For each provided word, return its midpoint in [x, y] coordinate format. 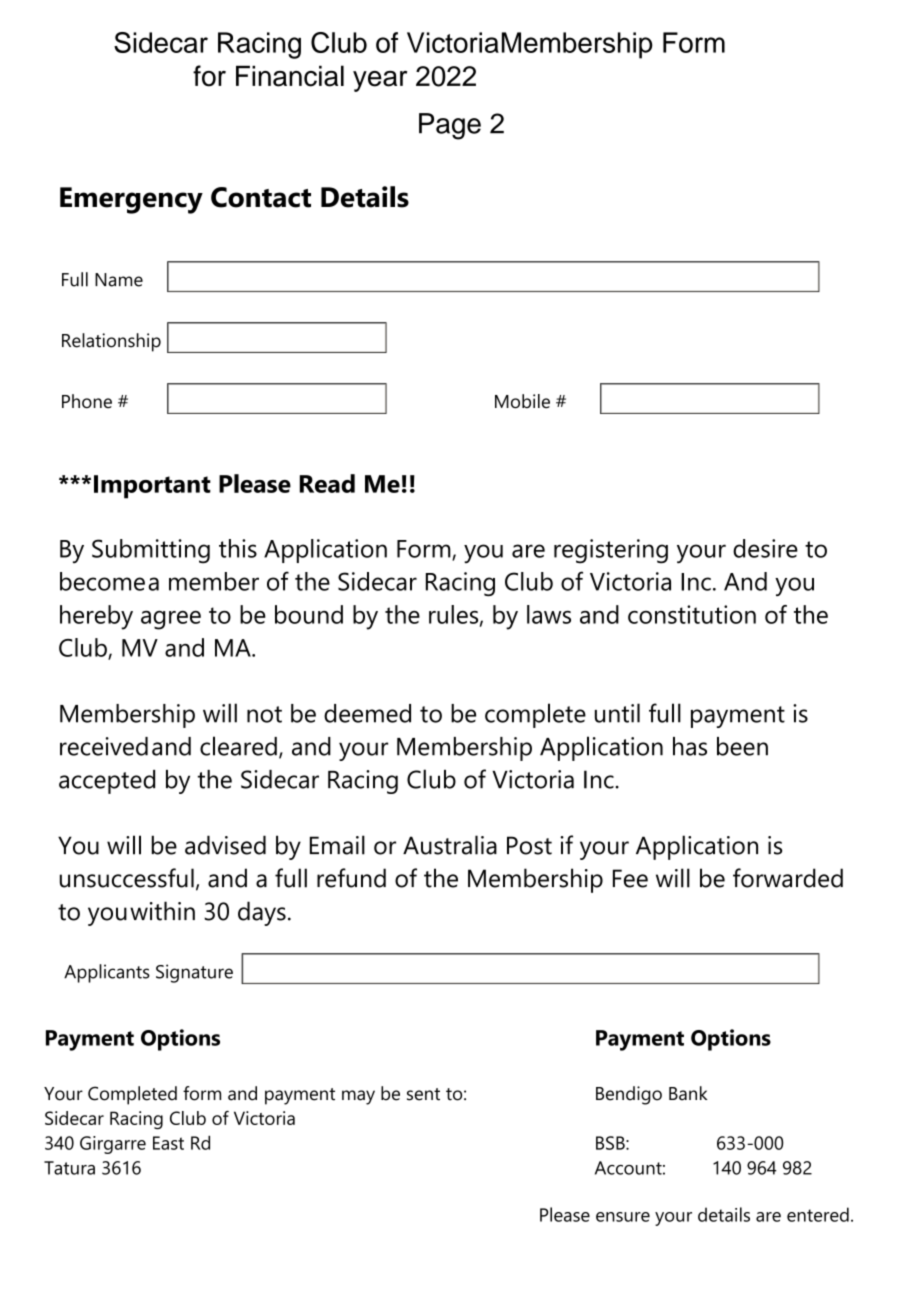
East [168, 1143]
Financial [290, 76]
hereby [96, 617]
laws [549, 614]
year [380, 81]
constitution [692, 614]
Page [450, 126]
